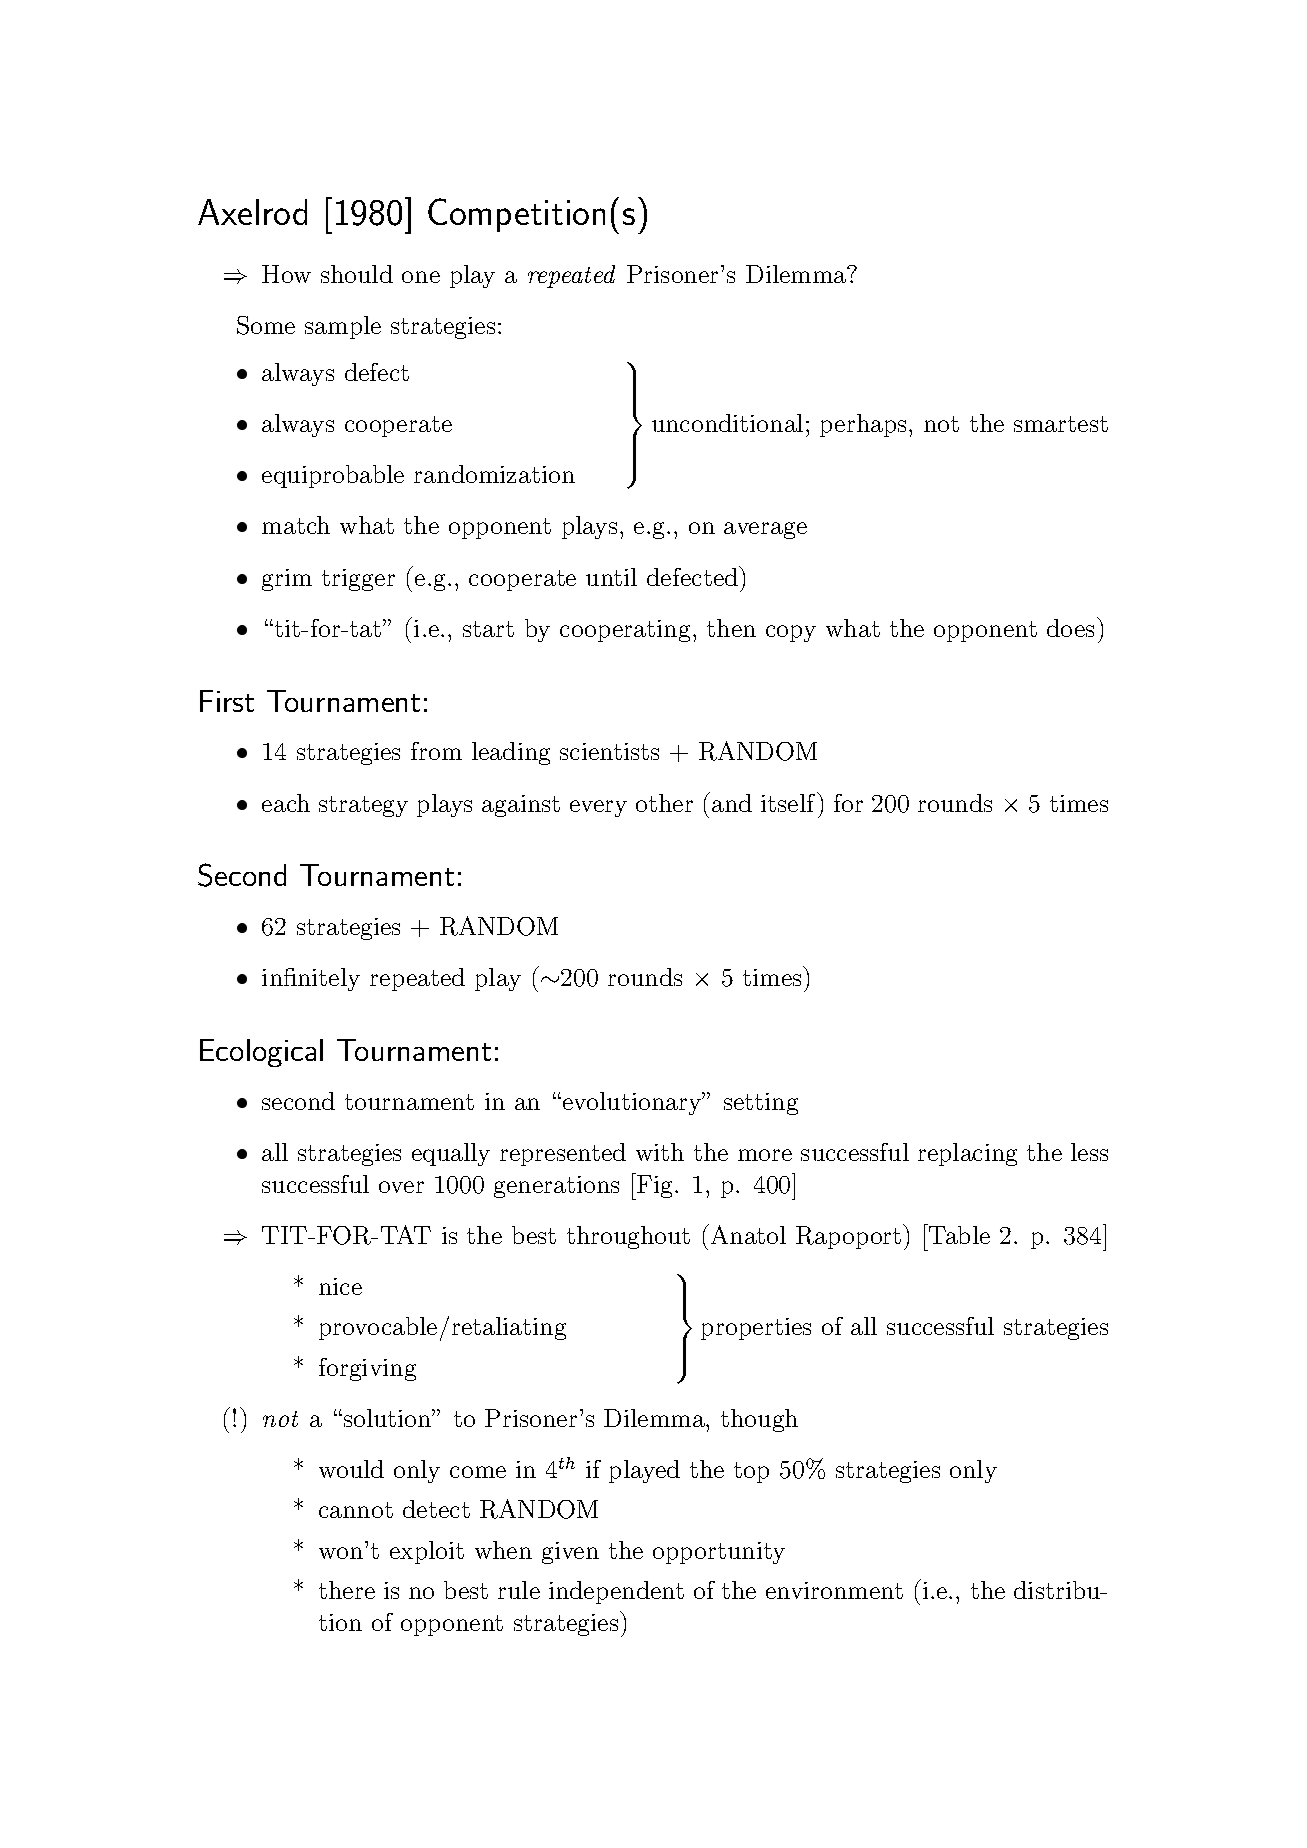 This image has height=1848, width=1307. I want to click on perhaps, so click(863, 425).
